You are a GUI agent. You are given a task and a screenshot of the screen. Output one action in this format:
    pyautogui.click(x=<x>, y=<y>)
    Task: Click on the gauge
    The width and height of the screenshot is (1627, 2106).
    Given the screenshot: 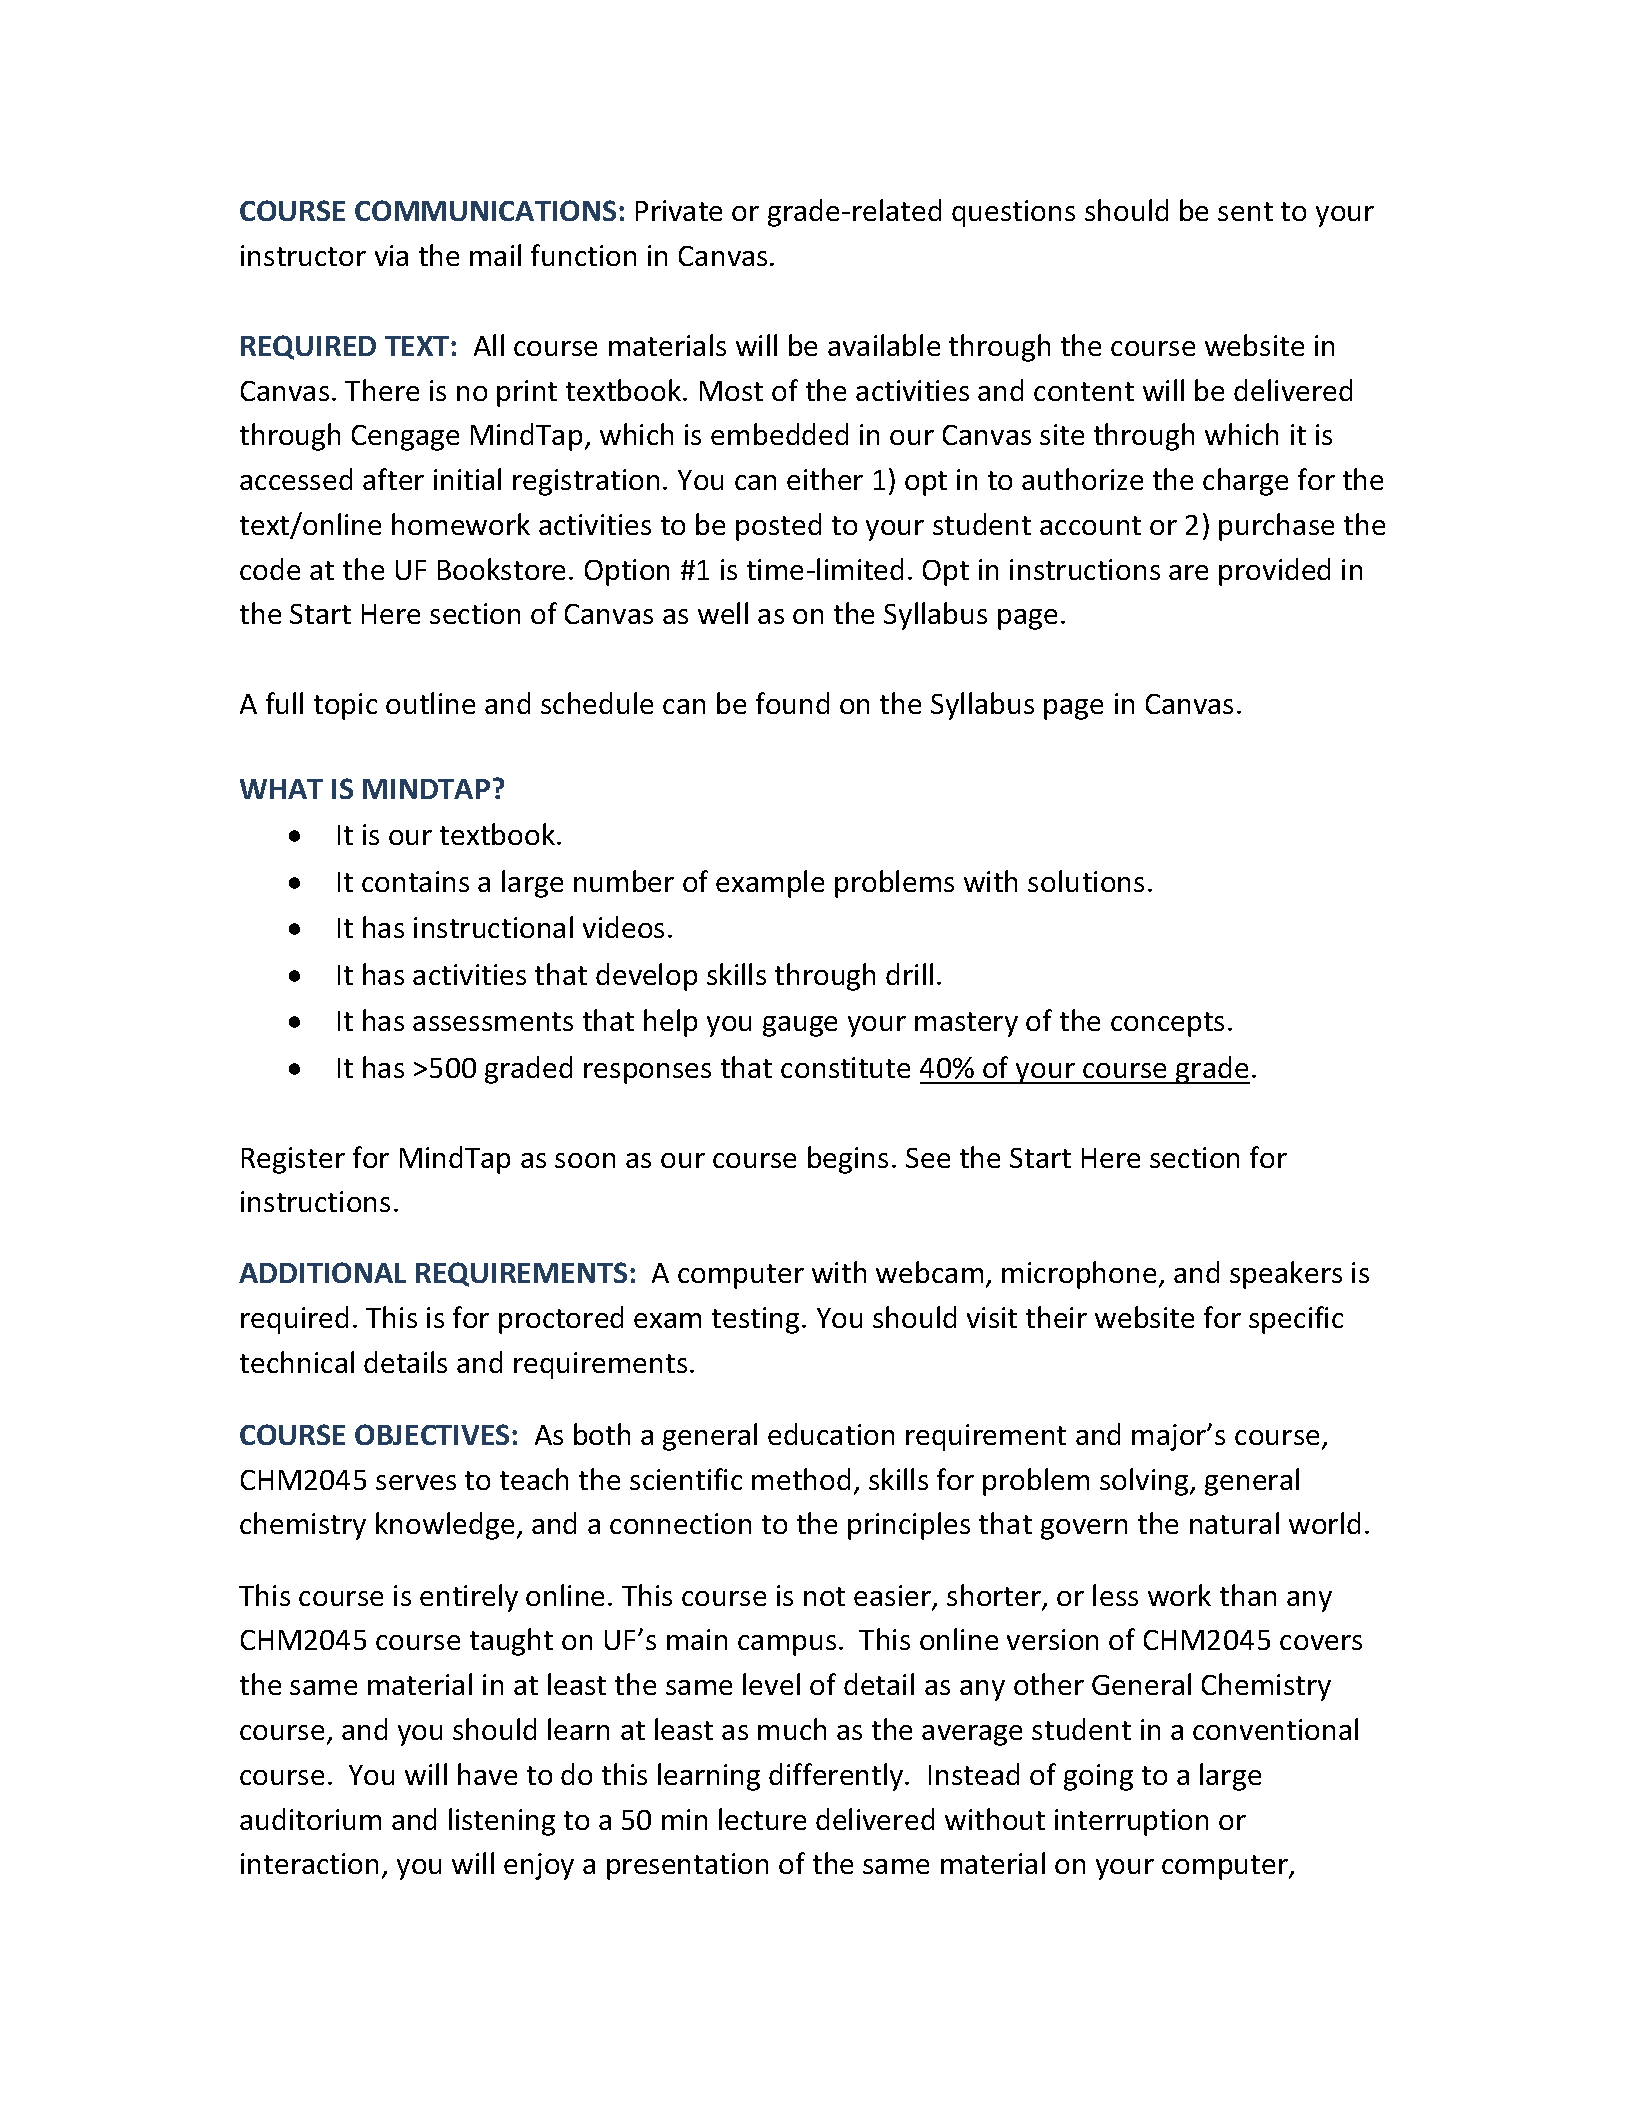 What is the action you would take?
    pyautogui.click(x=800, y=1026)
